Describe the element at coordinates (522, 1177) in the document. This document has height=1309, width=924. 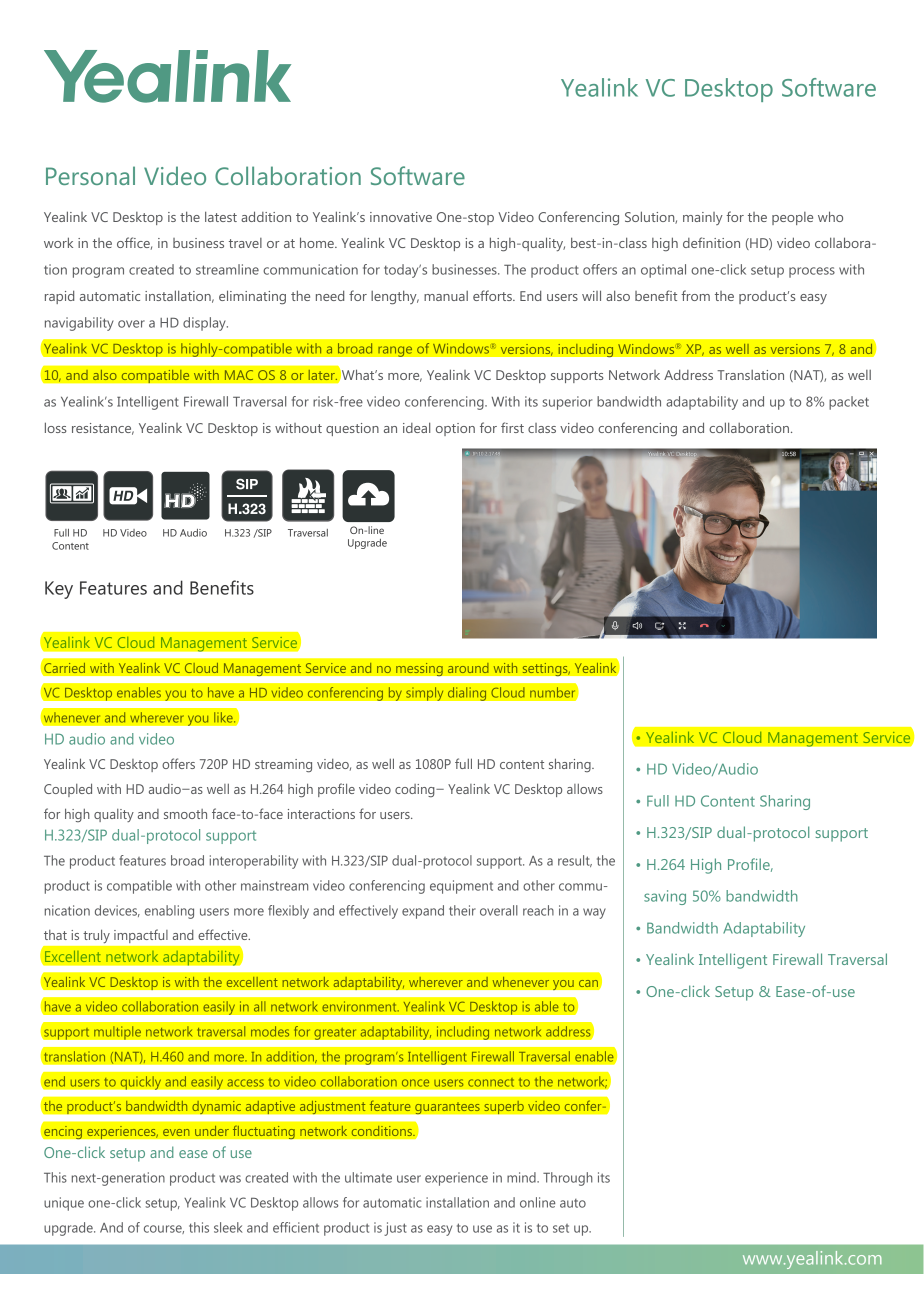
I see `mind` at that location.
